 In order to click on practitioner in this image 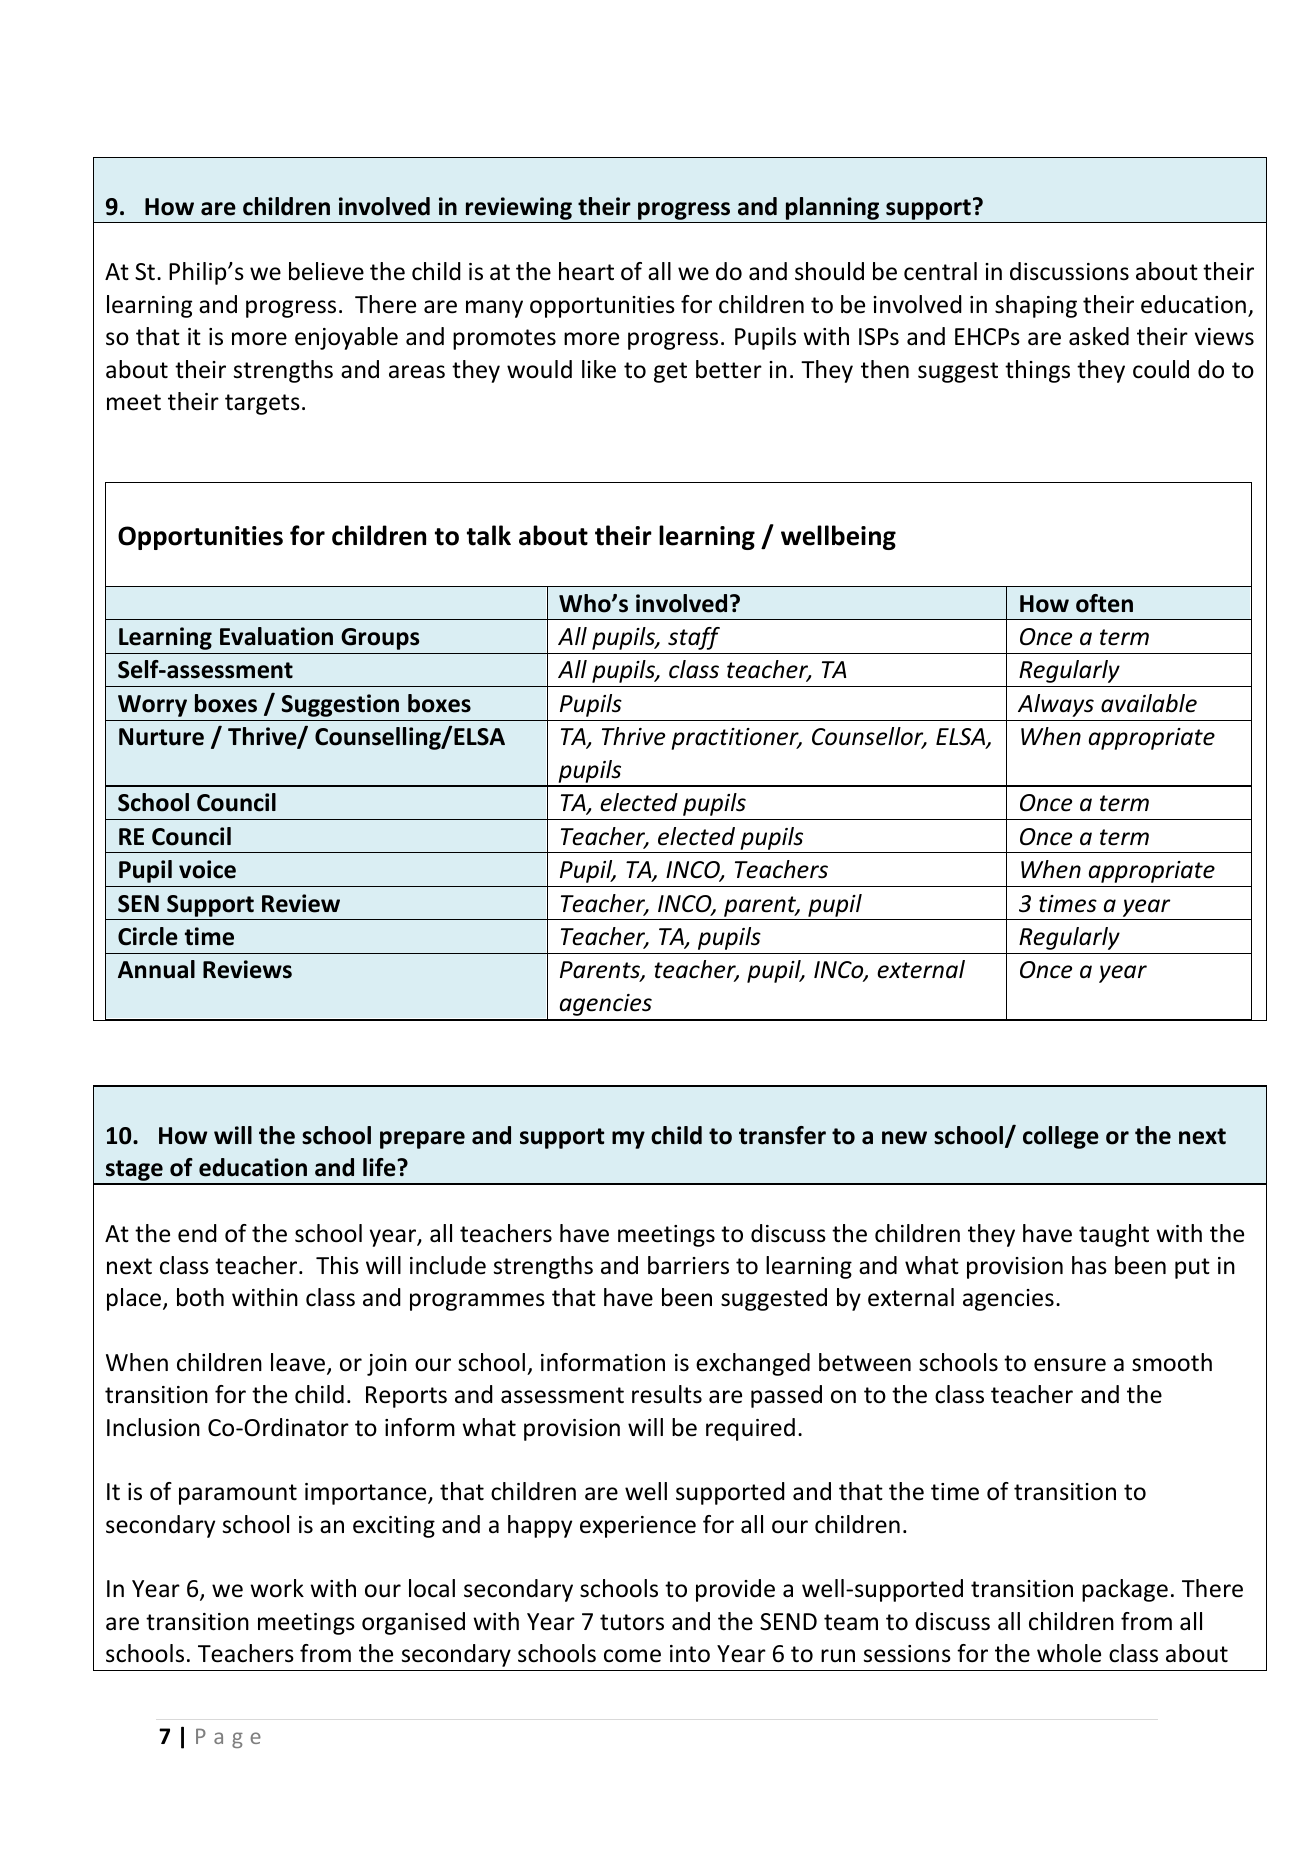, I will do `click(736, 739)`.
